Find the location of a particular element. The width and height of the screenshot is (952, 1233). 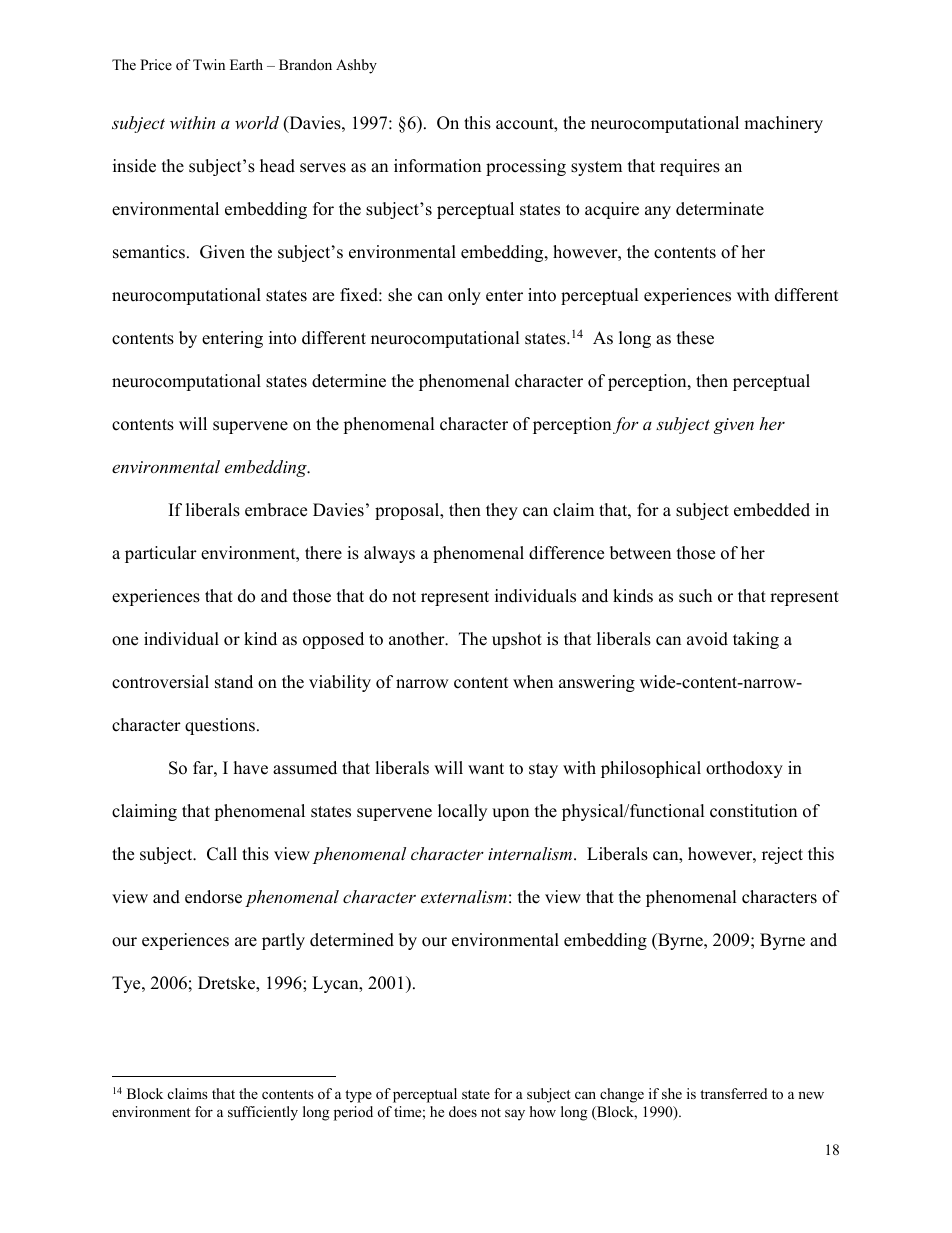

particular is located at coordinates (161, 554).
